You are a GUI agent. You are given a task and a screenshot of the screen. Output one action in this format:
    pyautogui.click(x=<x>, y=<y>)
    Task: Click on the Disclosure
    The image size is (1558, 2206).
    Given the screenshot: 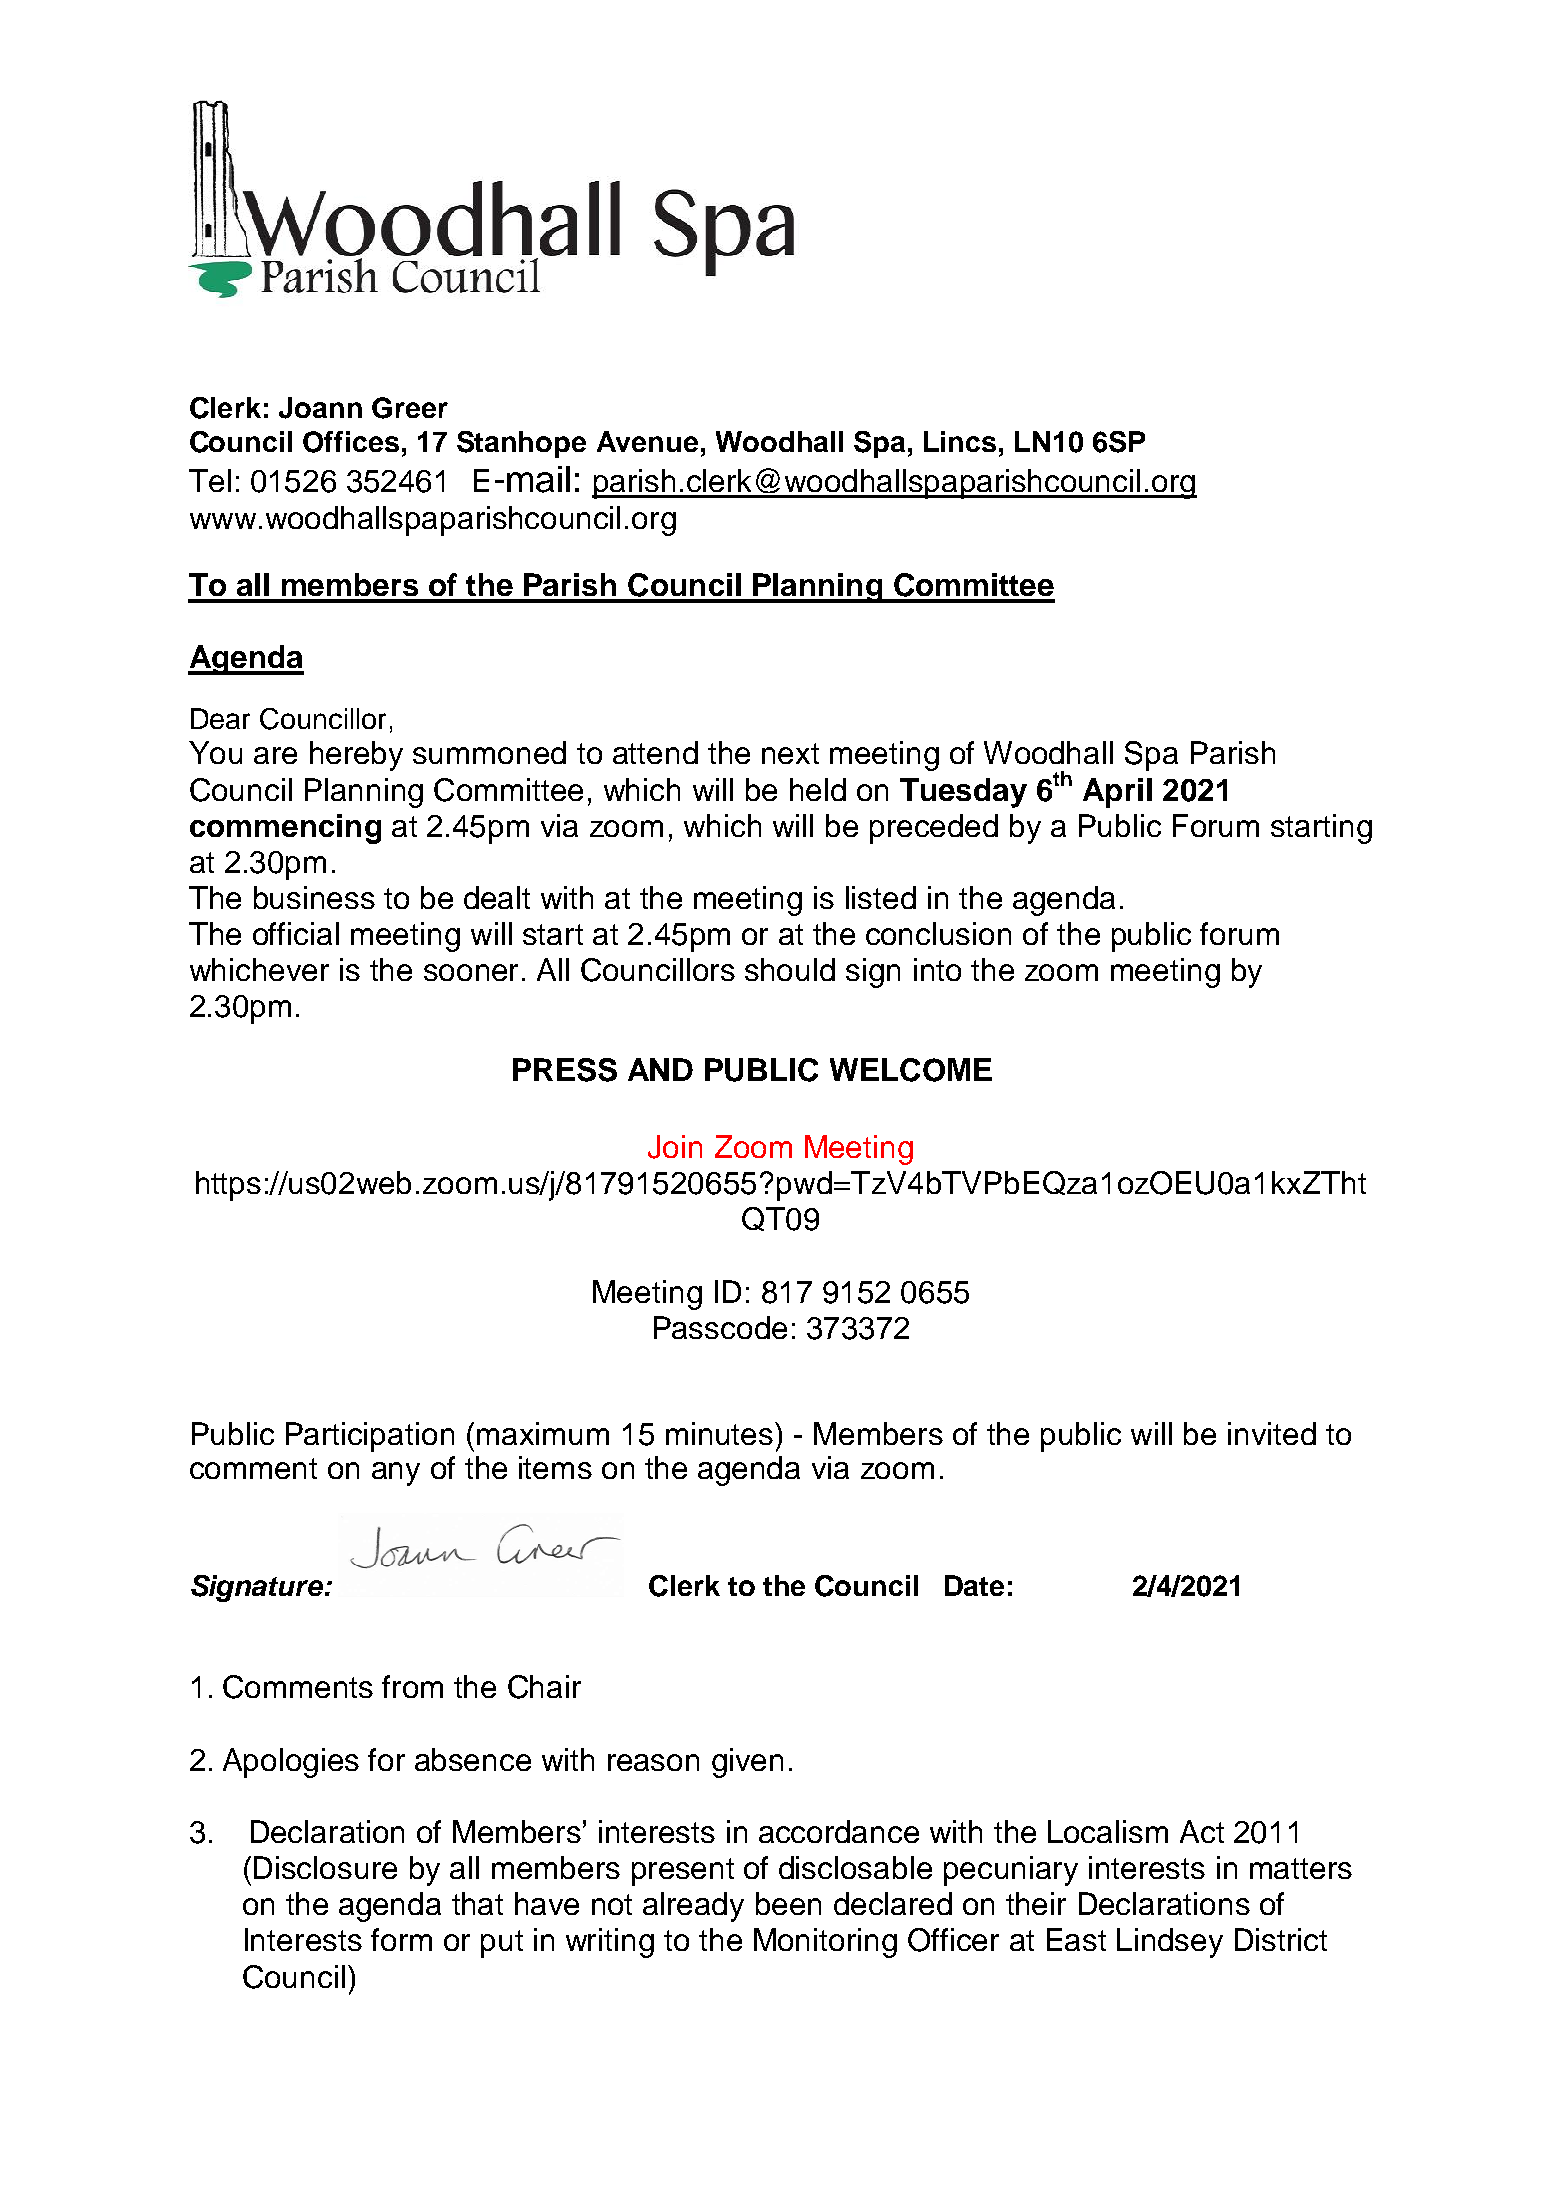 What is the action you would take?
    pyautogui.click(x=325, y=1867)
